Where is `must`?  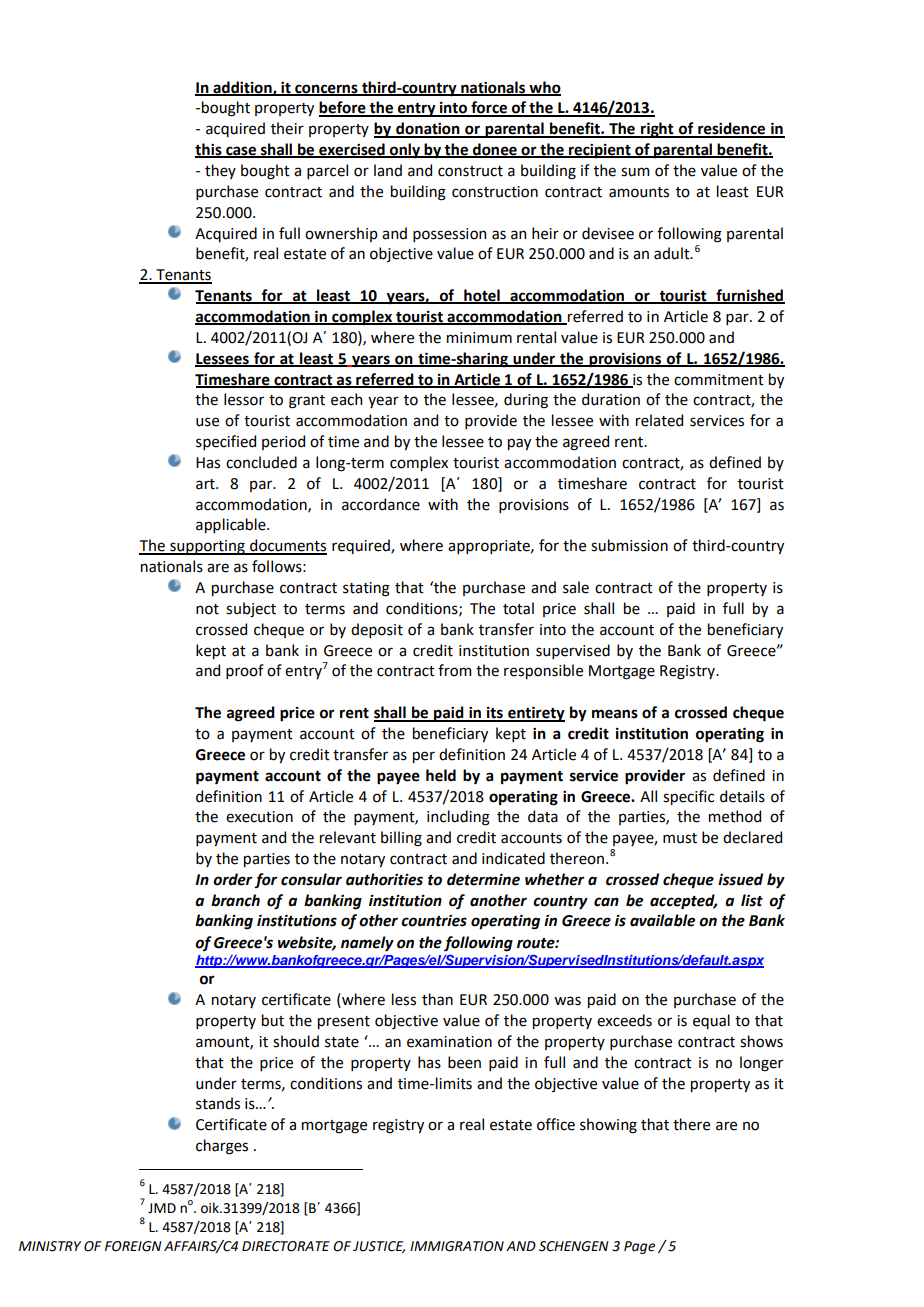 must is located at coordinates (680, 838).
